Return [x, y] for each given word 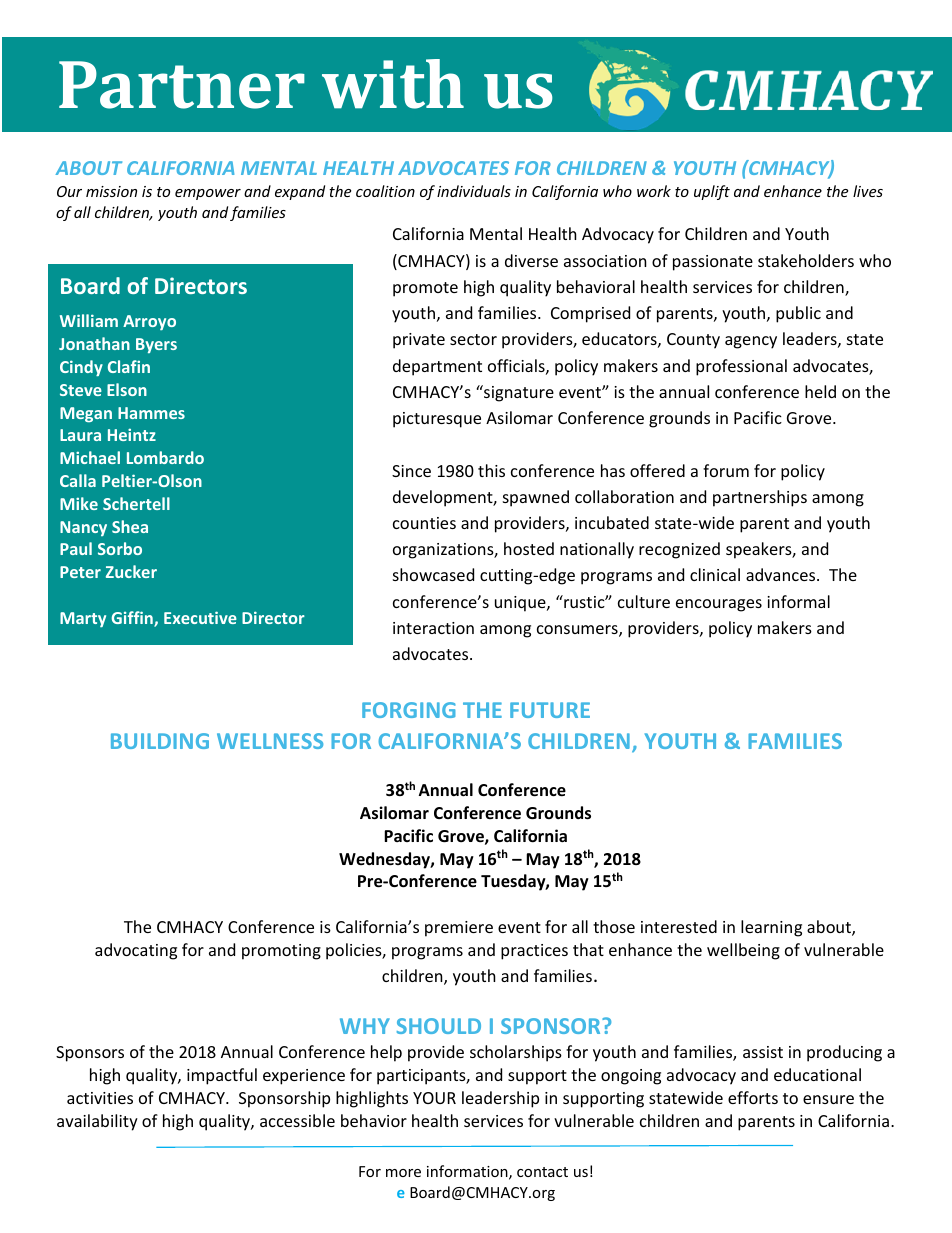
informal [798, 601]
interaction [433, 628]
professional [741, 367]
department [437, 367]
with [393, 84]
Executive [200, 617]
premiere [459, 929]
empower [208, 194]
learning [771, 928]
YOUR [434, 1098]
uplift [712, 192]
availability [97, 1122]
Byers [156, 345]
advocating [136, 951]
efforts [753, 1097]
